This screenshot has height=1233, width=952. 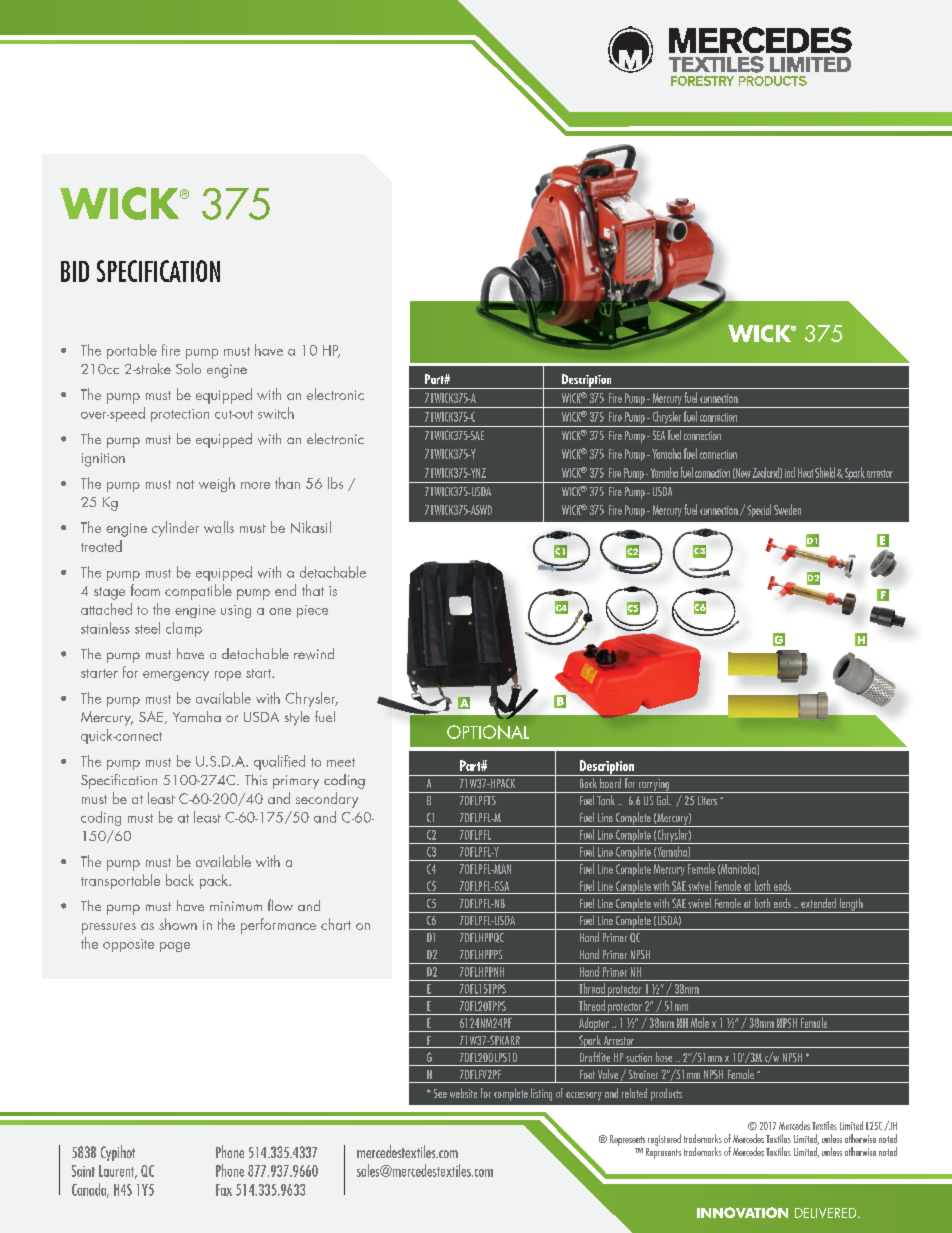 What do you see at coordinates (118, 1172) in the screenshot?
I see `Laurent` at bounding box center [118, 1172].
